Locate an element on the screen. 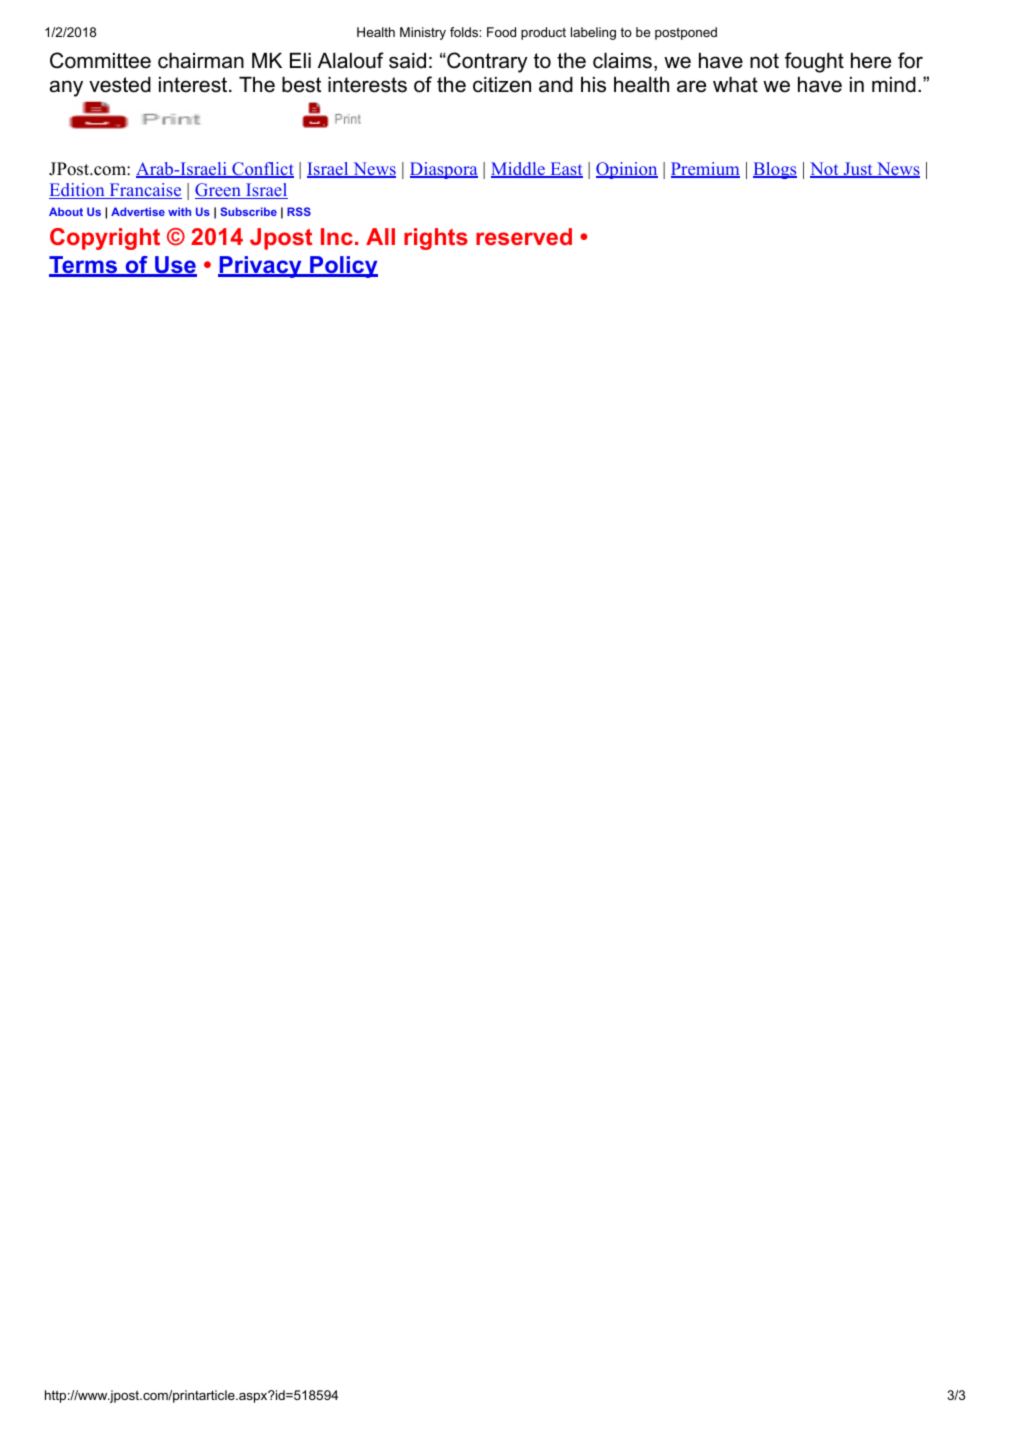 The height and width of the screenshot is (1429, 1010). Food is located at coordinates (501, 32).
